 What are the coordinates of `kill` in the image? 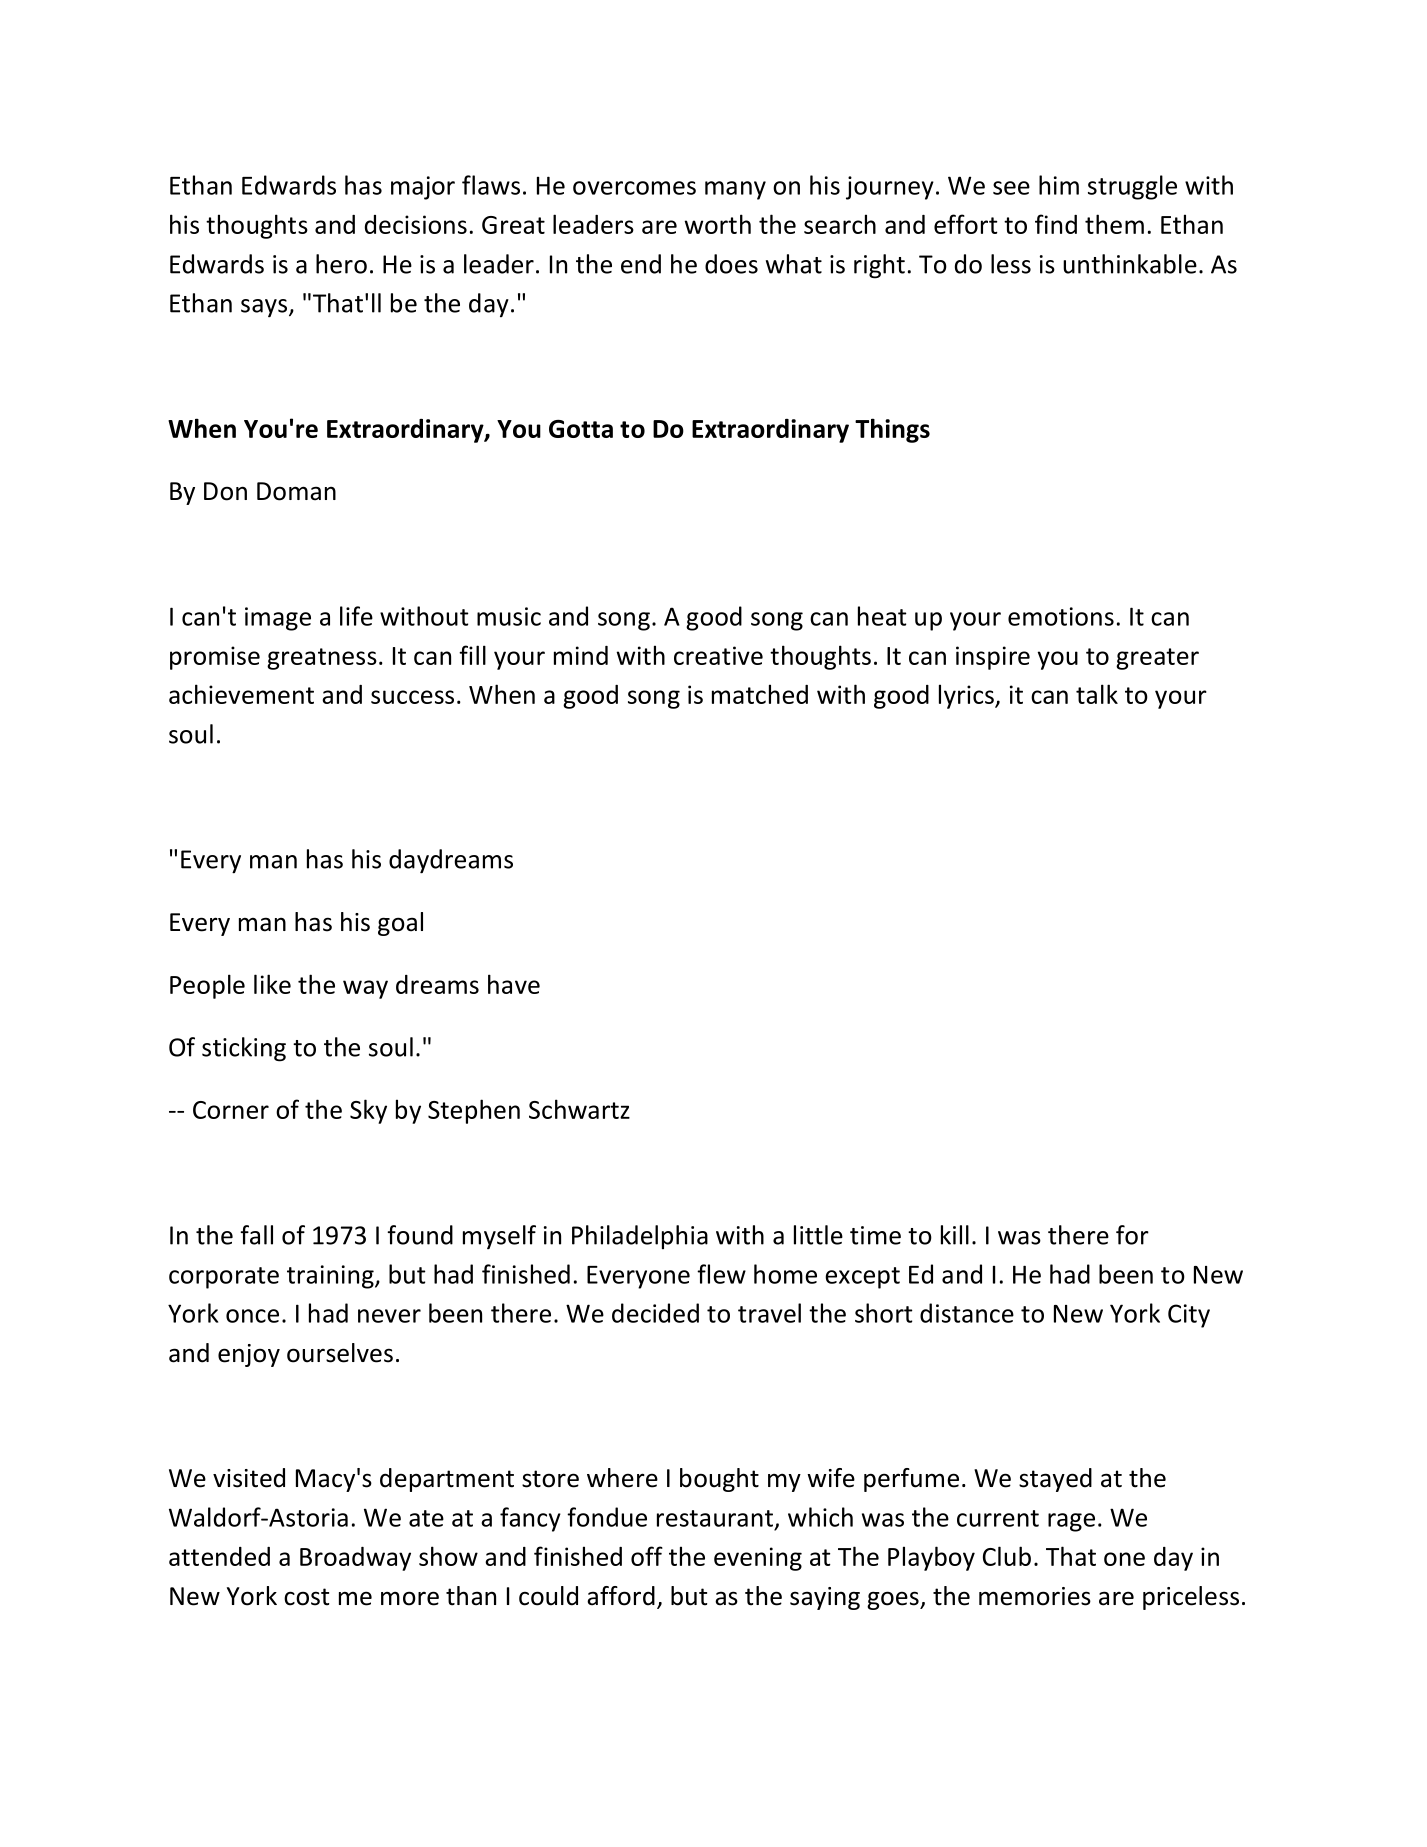 It's located at (955, 1235).
